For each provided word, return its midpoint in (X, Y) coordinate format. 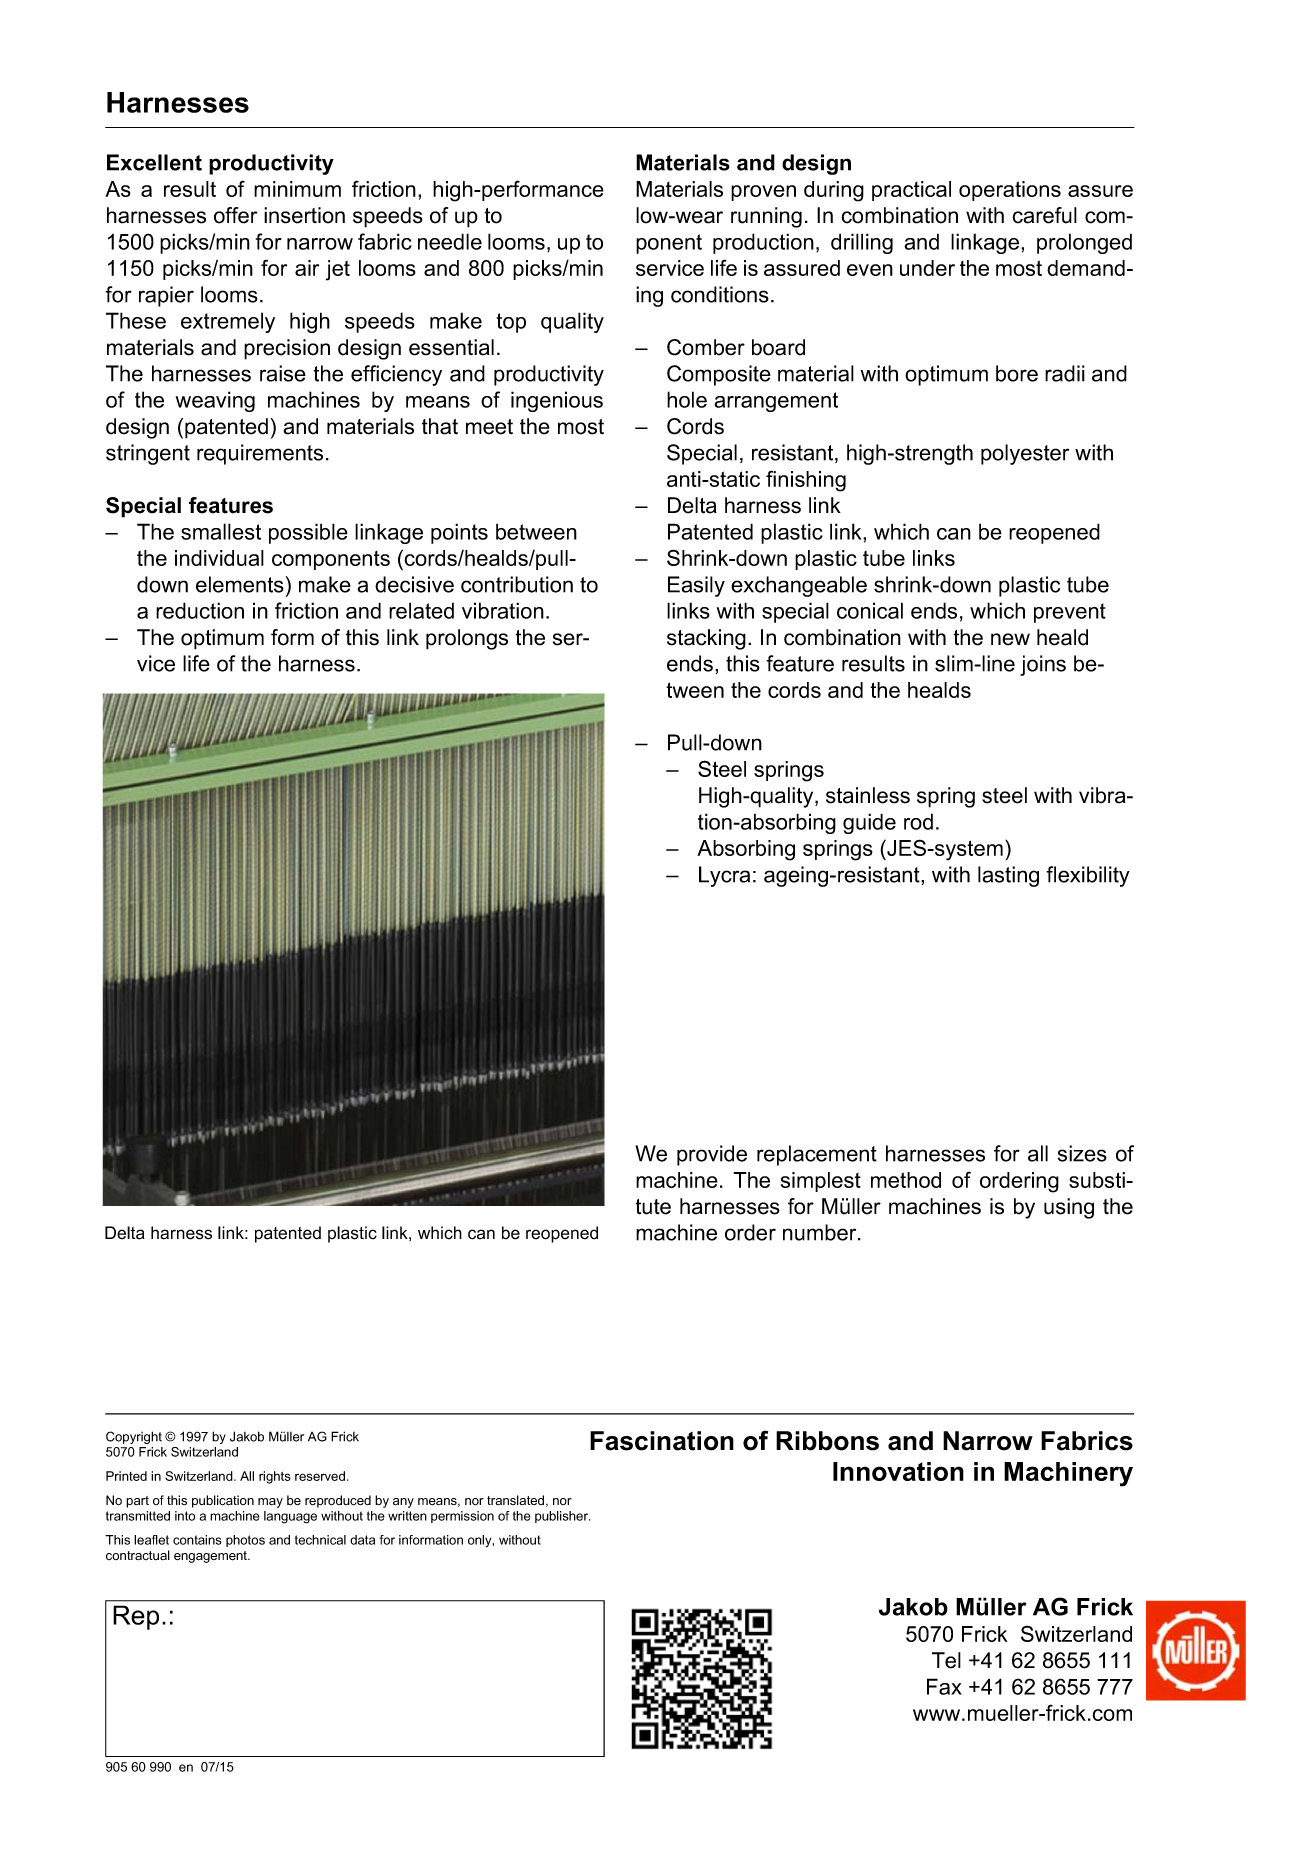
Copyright (134, 1437)
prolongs (467, 639)
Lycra (724, 876)
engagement (211, 1557)
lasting (1008, 876)
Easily (696, 586)
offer (235, 215)
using (1069, 1208)
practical (911, 191)
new (1010, 639)
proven (763, 193)
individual (219, 558)
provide (712, 1155)
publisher (562, 1517)
